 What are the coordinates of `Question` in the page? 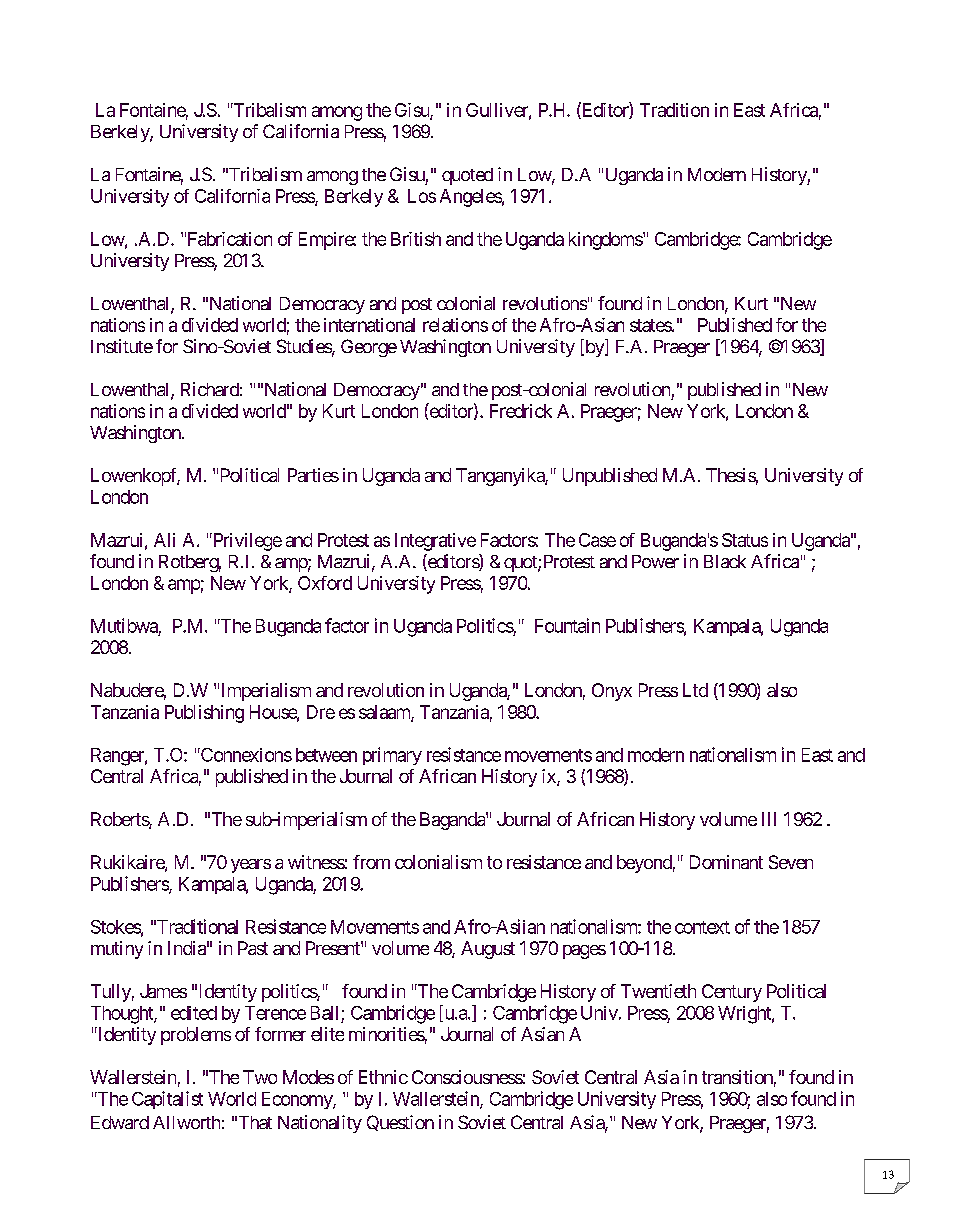 It's located at (400, 1123).
